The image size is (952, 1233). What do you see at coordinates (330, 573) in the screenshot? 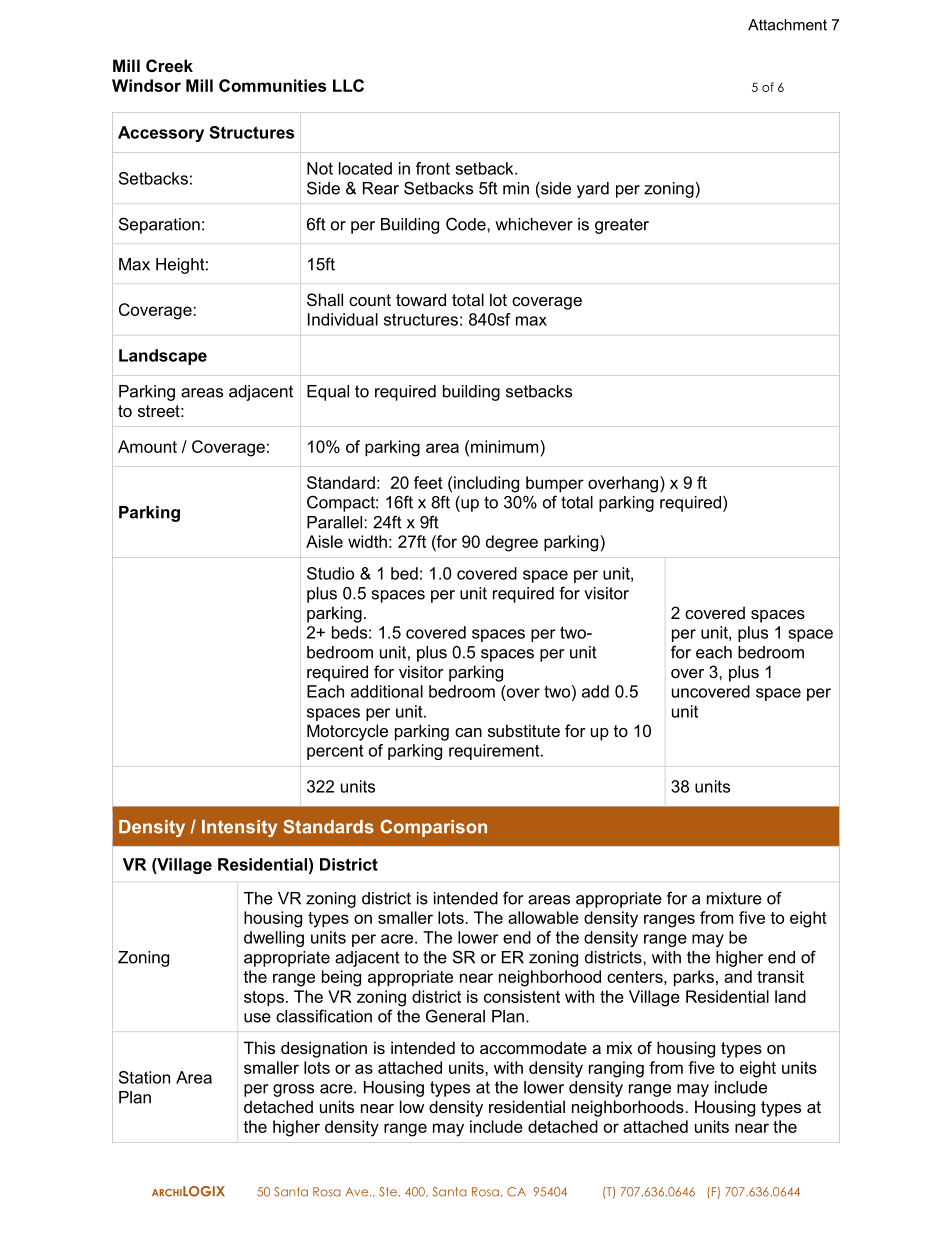
I see `Studio` at bounding box center [330, 573].
